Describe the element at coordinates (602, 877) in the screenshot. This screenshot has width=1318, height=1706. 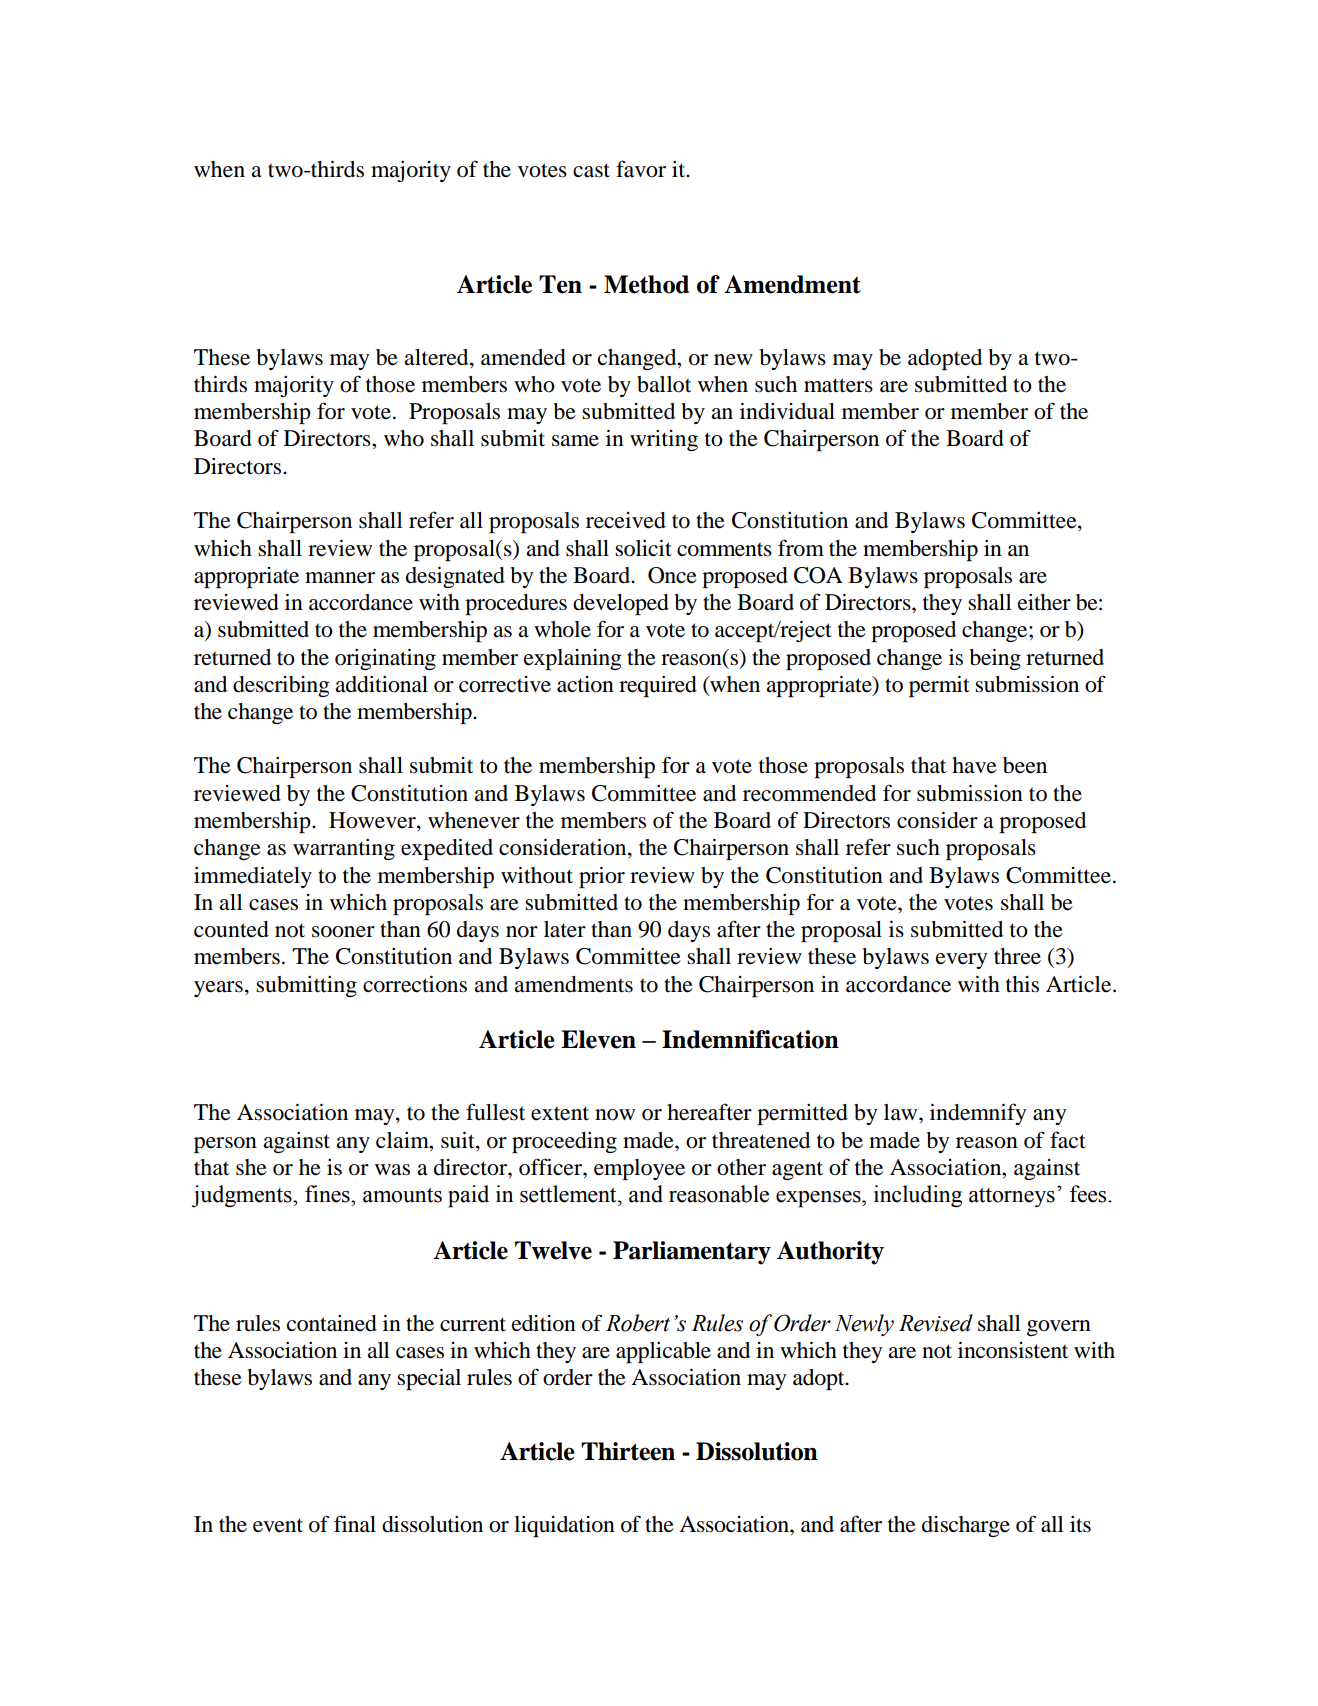
I see `prior` at that location.
